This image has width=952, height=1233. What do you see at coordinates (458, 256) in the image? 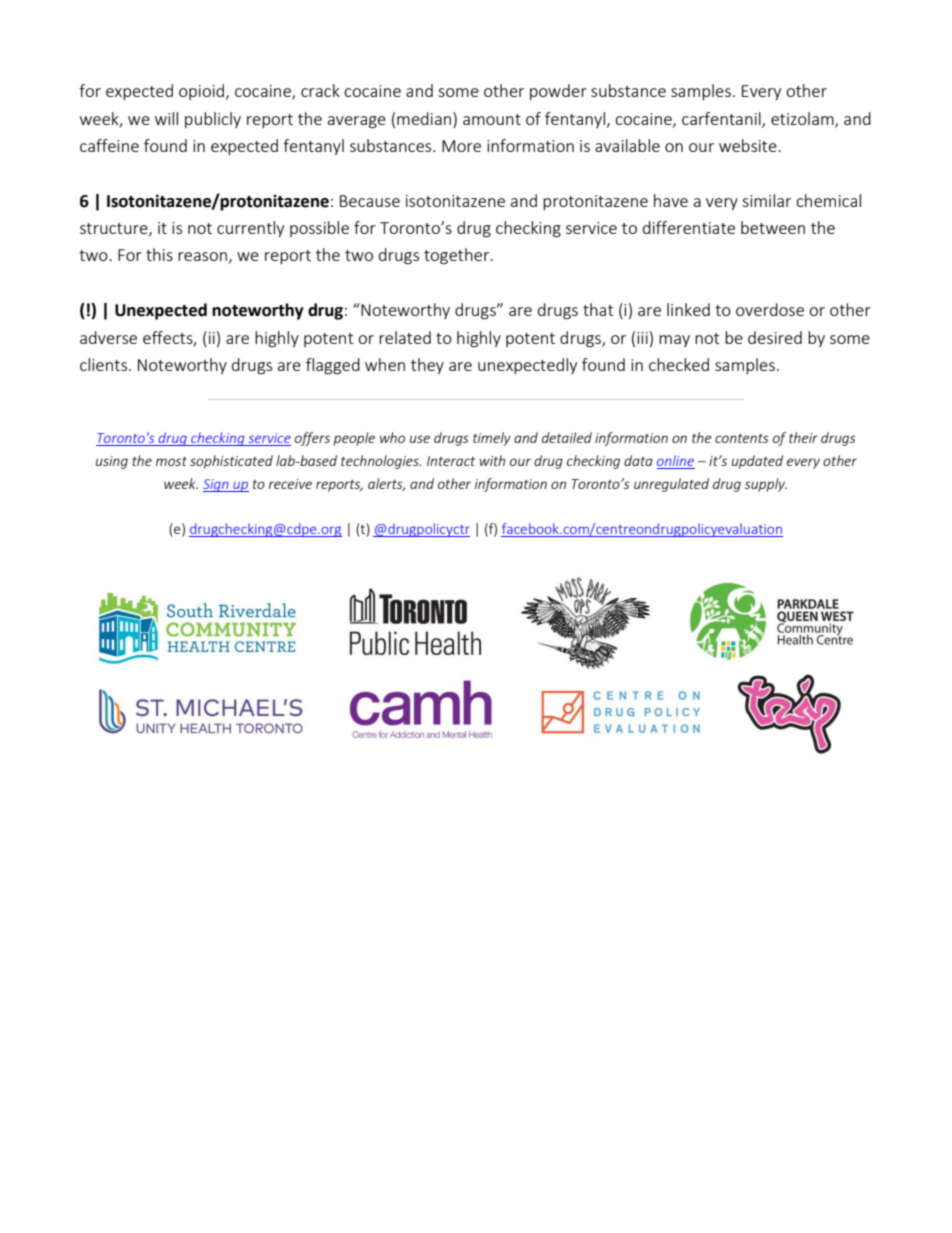
I see `together` at bounding box center [458, 256].
